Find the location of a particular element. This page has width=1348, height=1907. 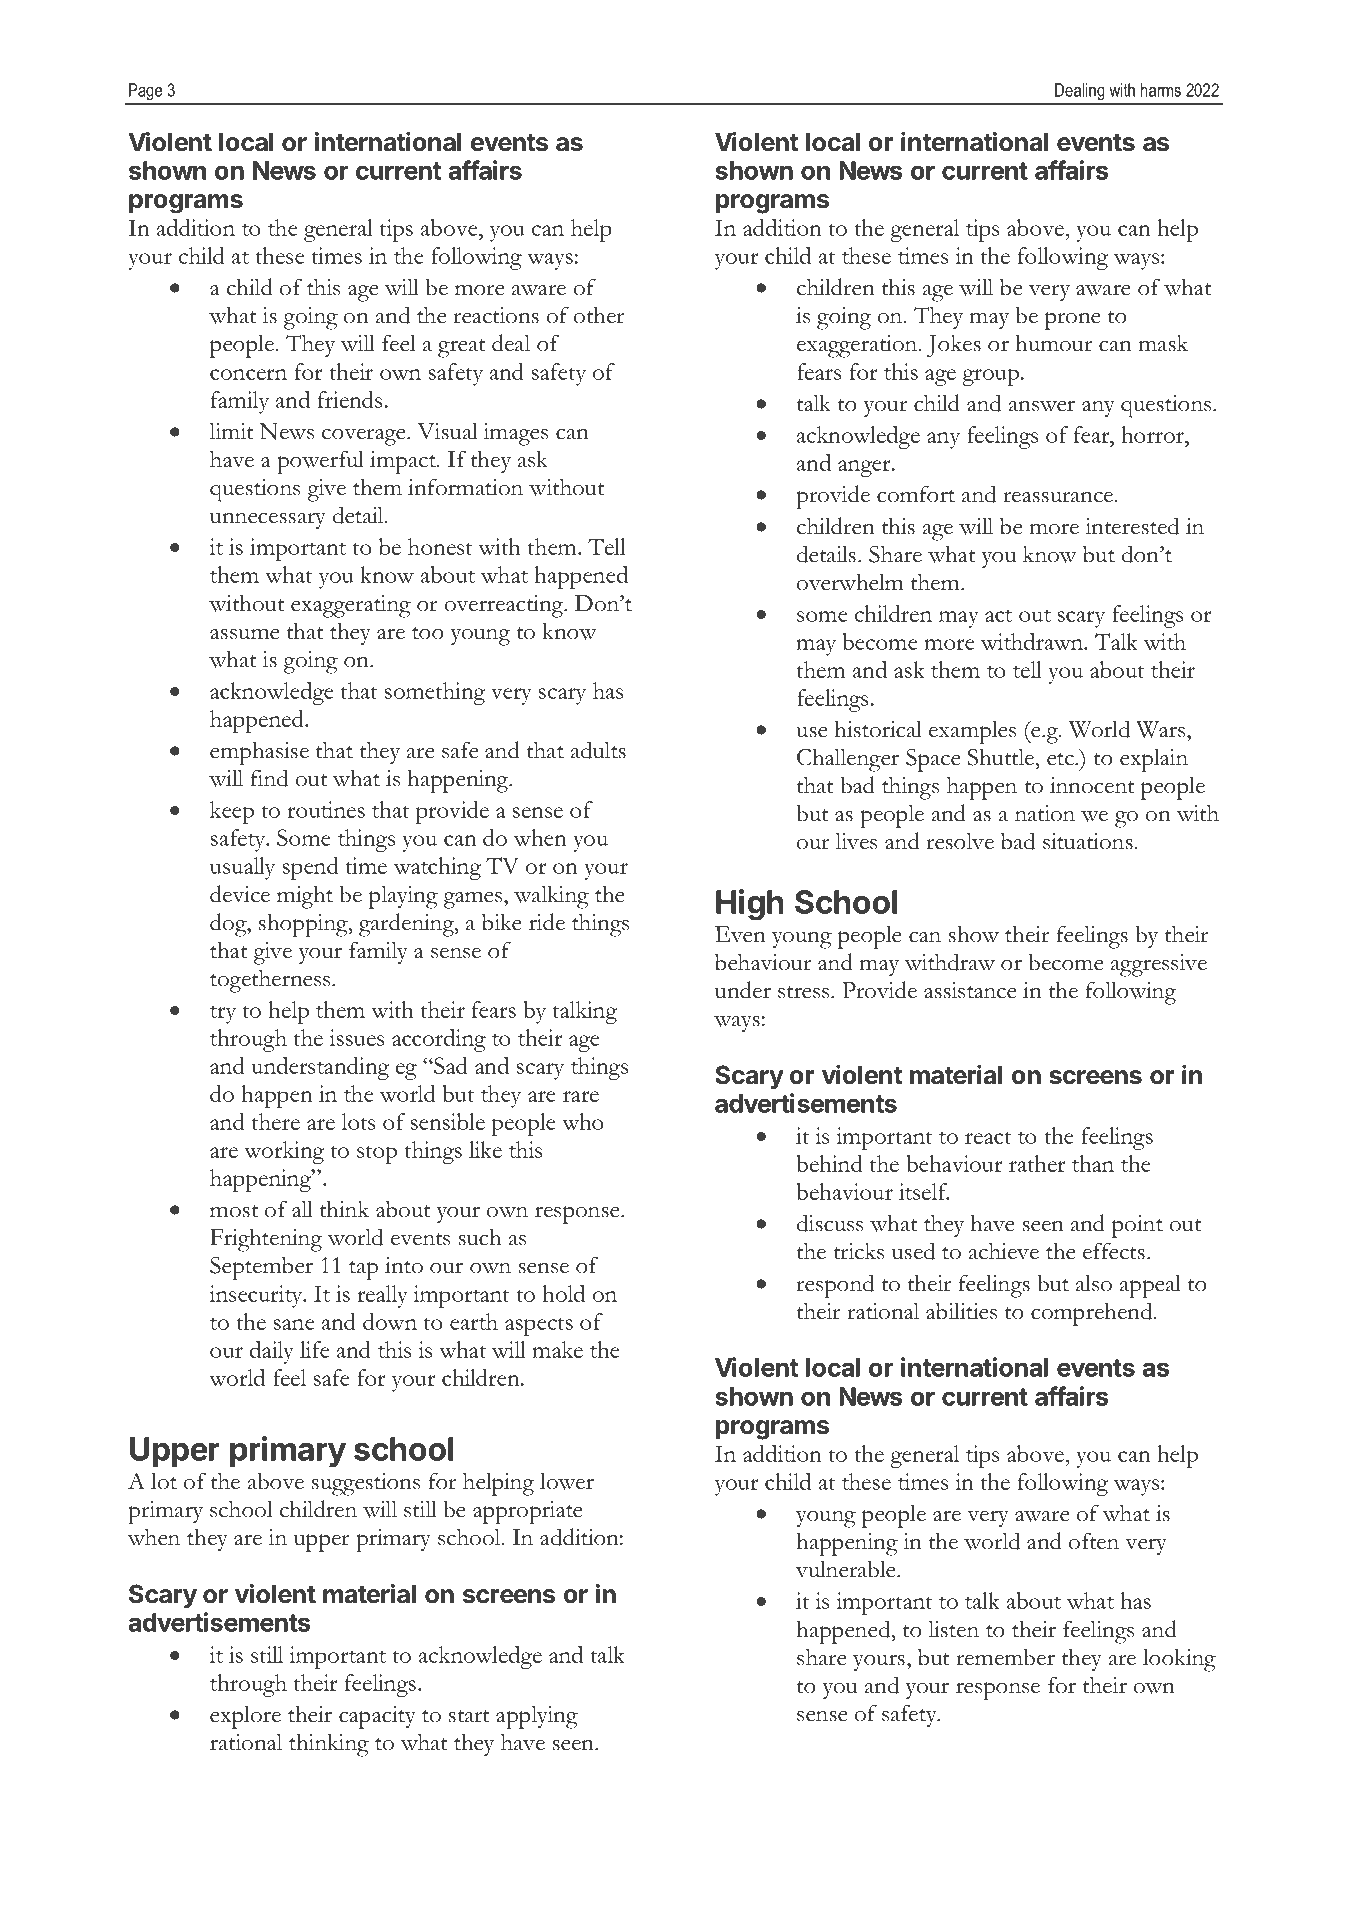

capacity is located at coordinates (377, 1717).
